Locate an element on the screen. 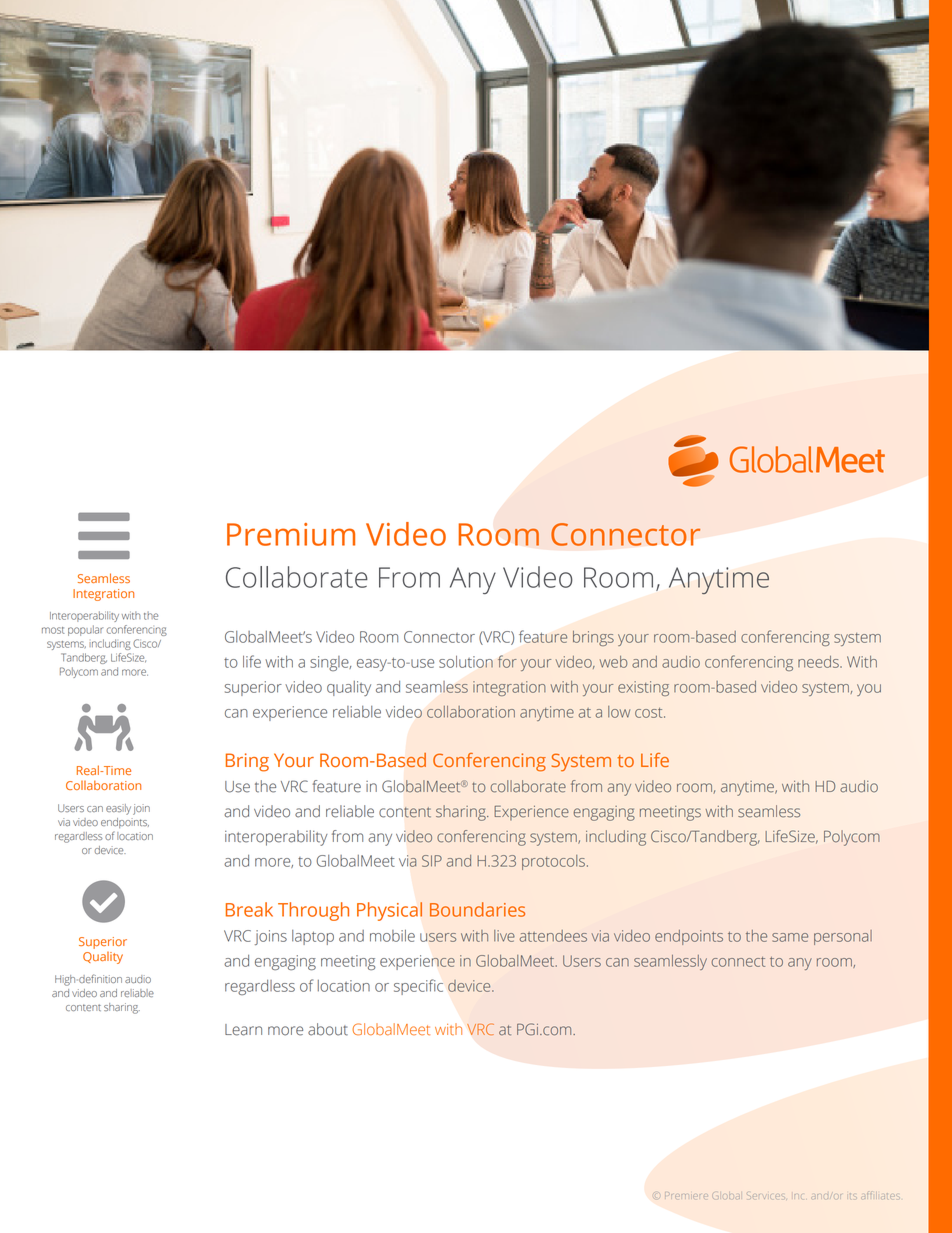 The image size is (952, 1233). solution is located at coordinates (466, 662).
